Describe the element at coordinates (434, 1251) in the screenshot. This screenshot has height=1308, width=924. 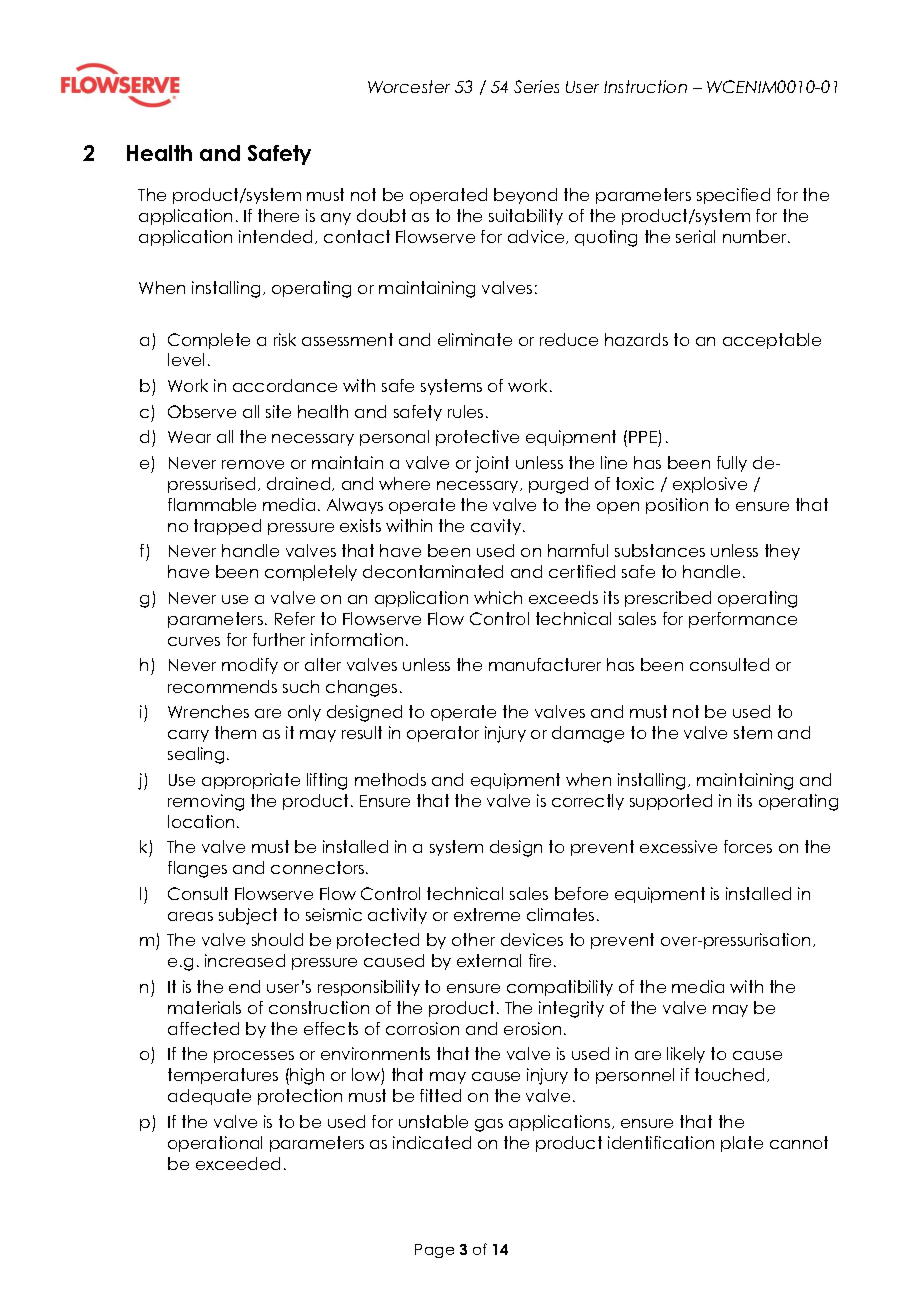
I see `Page` at that location.
